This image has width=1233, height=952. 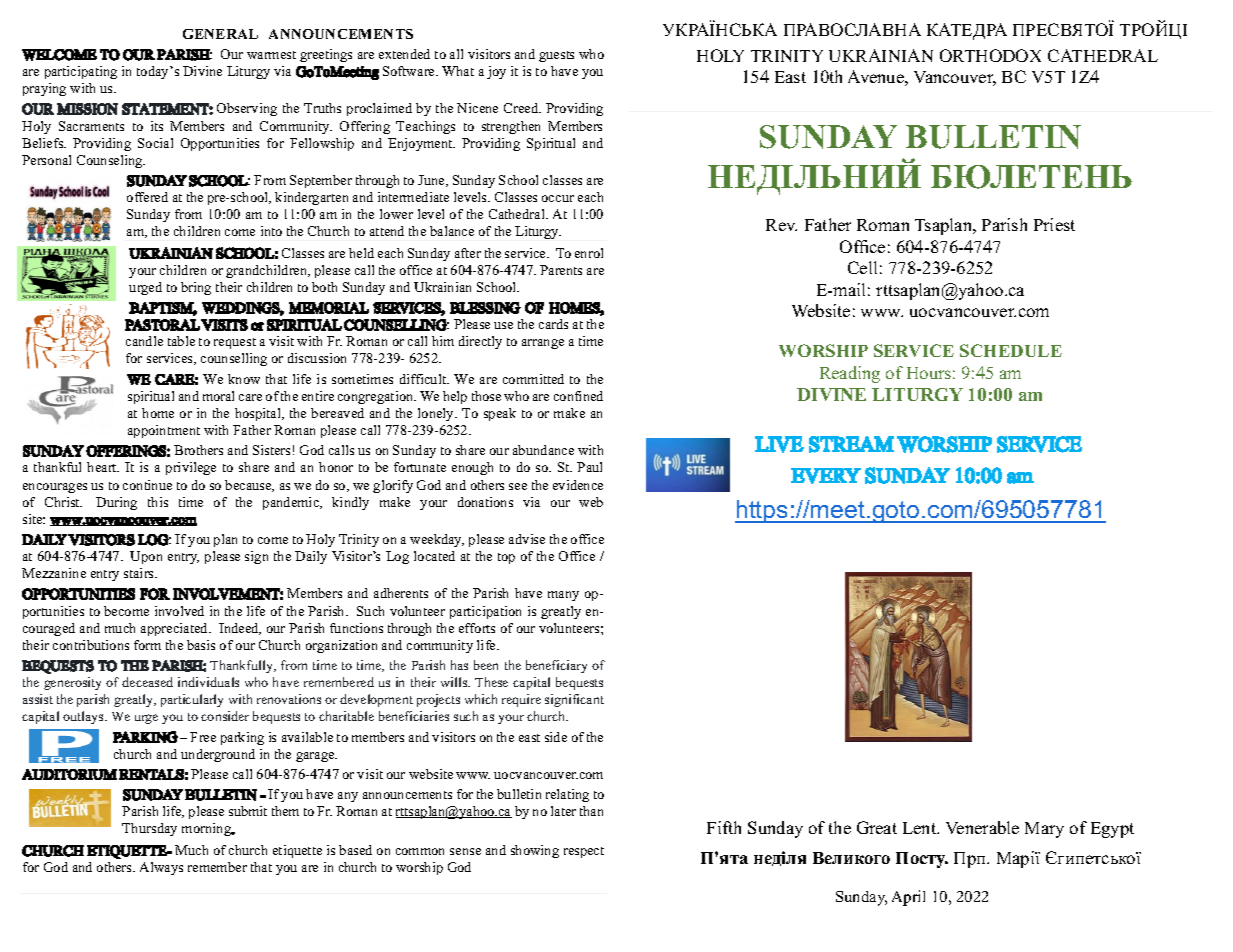 What do you see at coordinates (990, 55) in the image?
I see `ORTHODOX` at bounding box center [990, 55].
